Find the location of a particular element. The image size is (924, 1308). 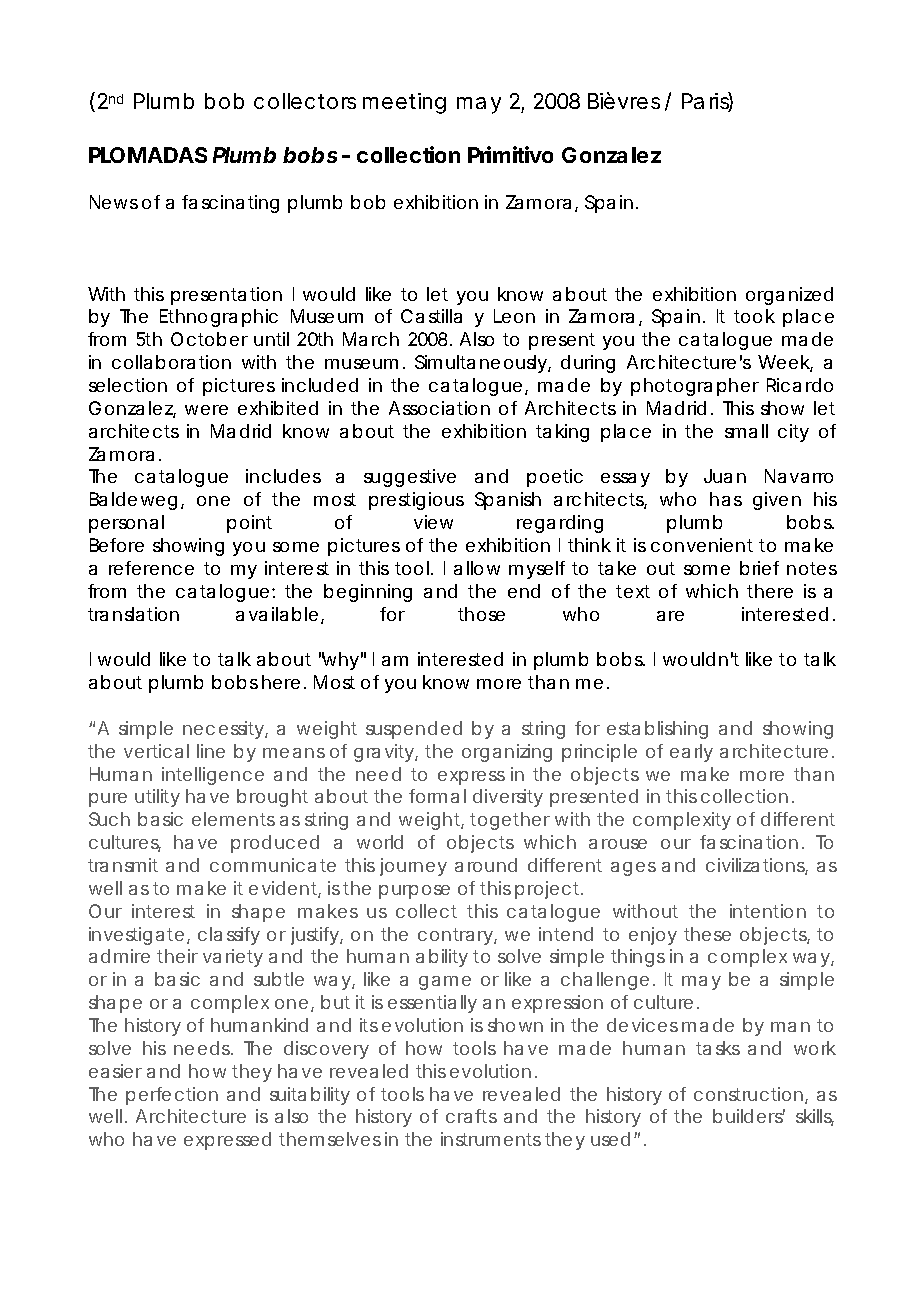

meeting is located at coordinates (404, 103).
